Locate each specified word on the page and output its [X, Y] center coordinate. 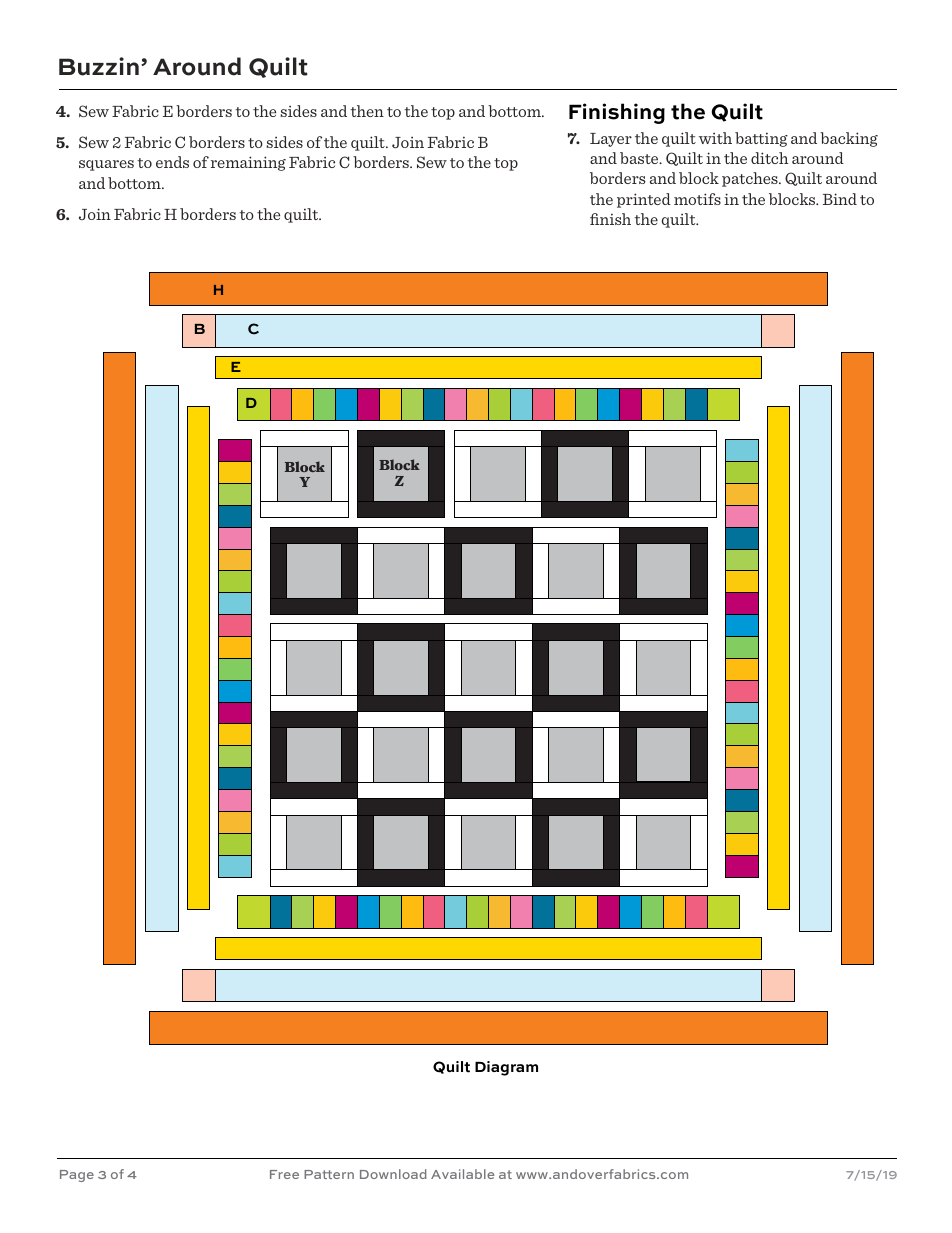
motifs [697, 199]
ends [172, 162]
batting [761, 139]
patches [751, 179]
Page [77, 1176]
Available [462, 1174]
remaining [248, 163]
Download [393, 1174]
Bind [840, 199]
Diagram [506, 1068]
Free [284, 1174]
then [367, 111]
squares [106, 165]
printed [644, 200]
